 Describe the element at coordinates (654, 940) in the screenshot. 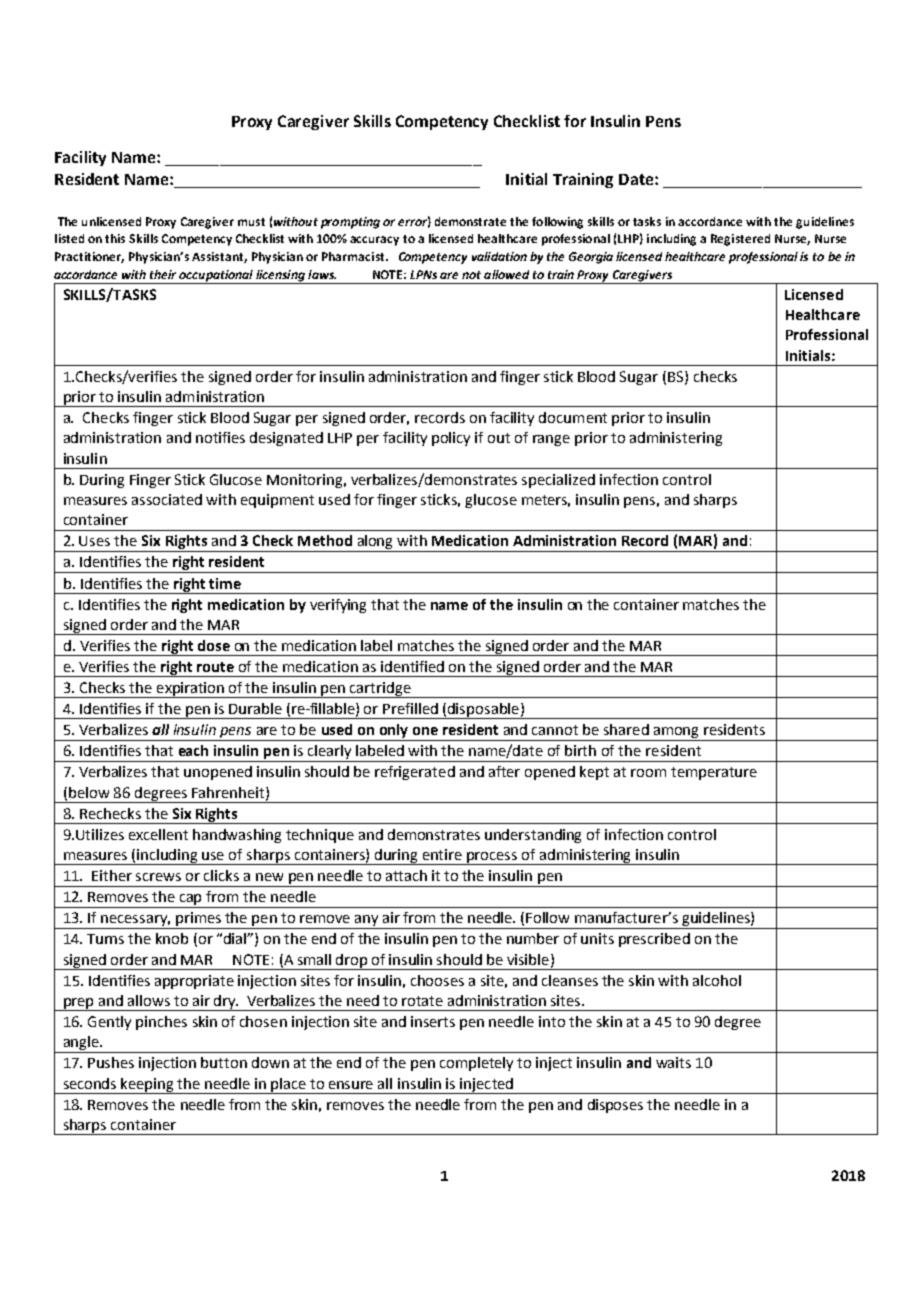

I see `prescribed` at that location.
